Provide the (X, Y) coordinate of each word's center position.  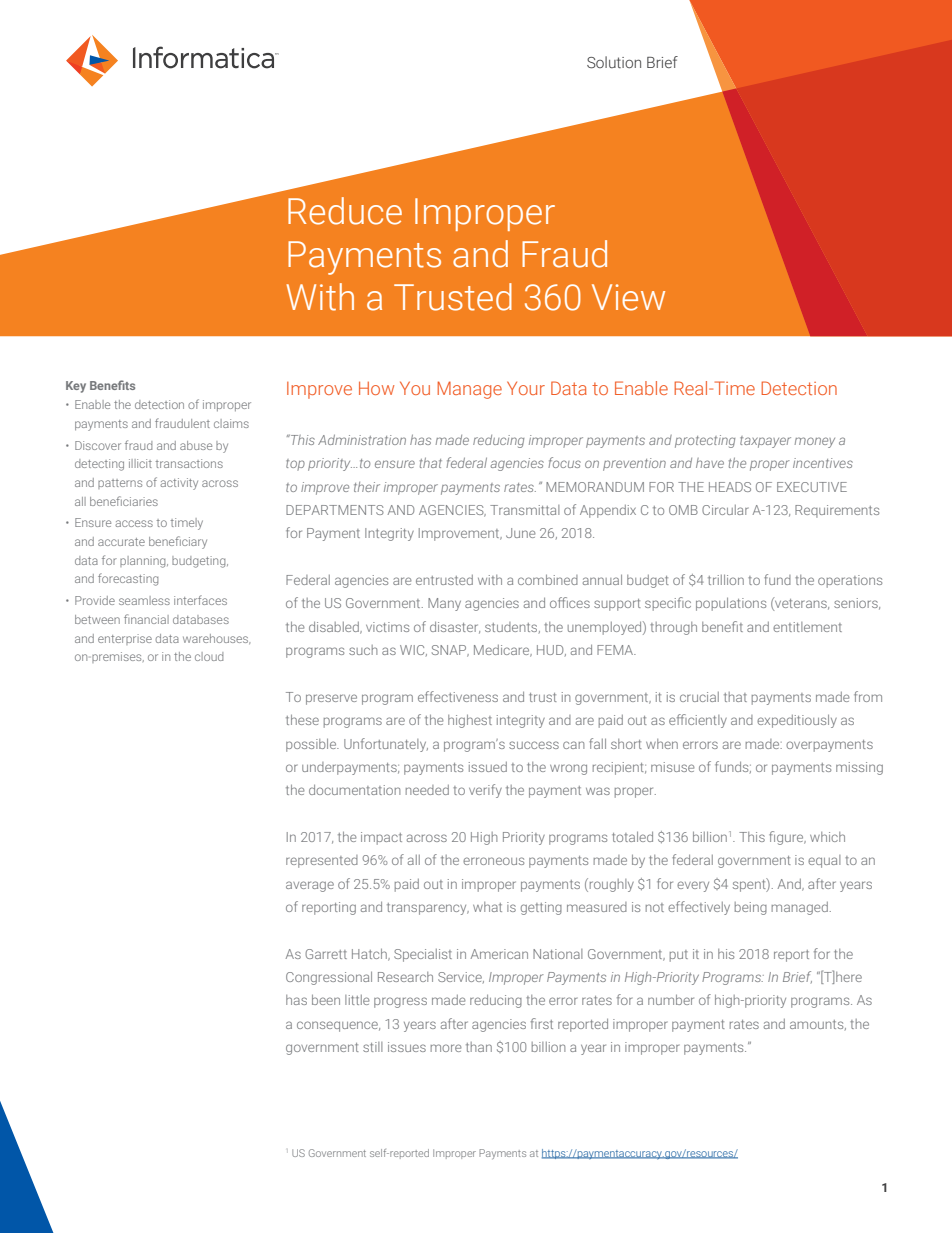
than (479, 1047)
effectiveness (458, 696)
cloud (209, 656)
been (326, 999)
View (628, 297)
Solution (614, 62)
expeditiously (797, 721)
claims (231, 423)
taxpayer (765, 442)
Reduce (345, 211)
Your (526, 388)
